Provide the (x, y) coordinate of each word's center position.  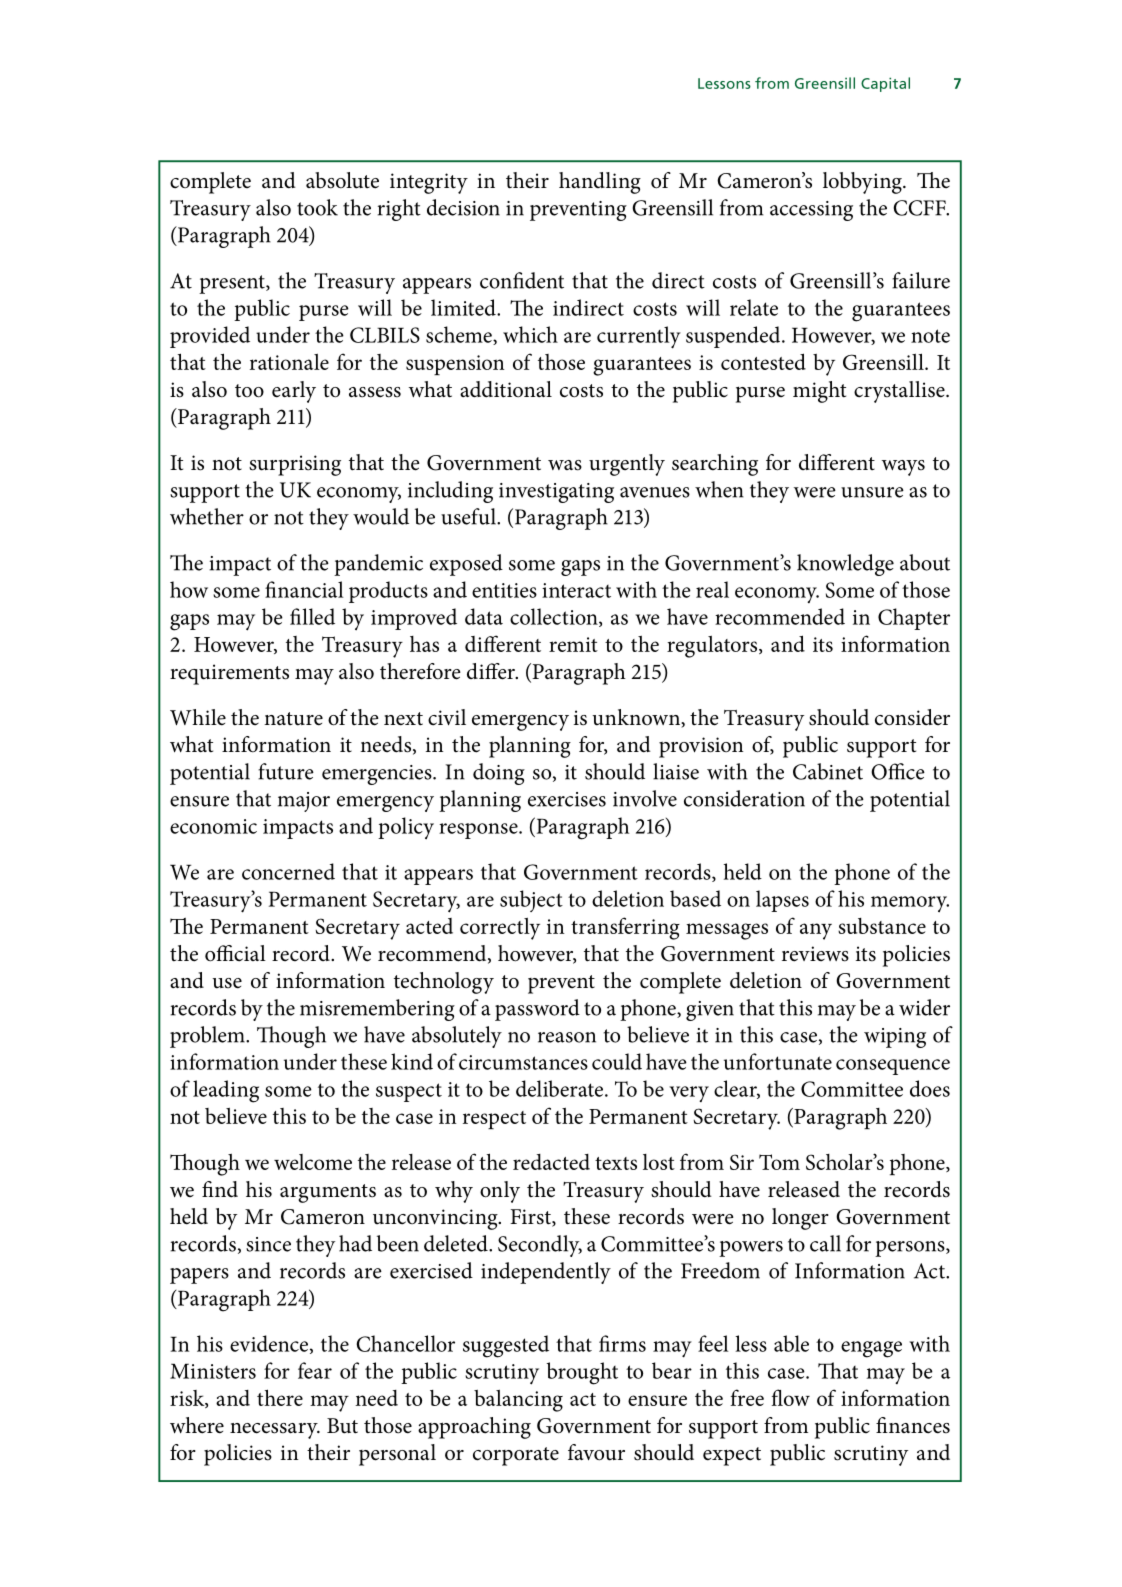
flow (791, 1397)
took (317, 207)
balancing (518, 1401)
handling (600, 183)
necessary (275, 1431)
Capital (885, 84)
